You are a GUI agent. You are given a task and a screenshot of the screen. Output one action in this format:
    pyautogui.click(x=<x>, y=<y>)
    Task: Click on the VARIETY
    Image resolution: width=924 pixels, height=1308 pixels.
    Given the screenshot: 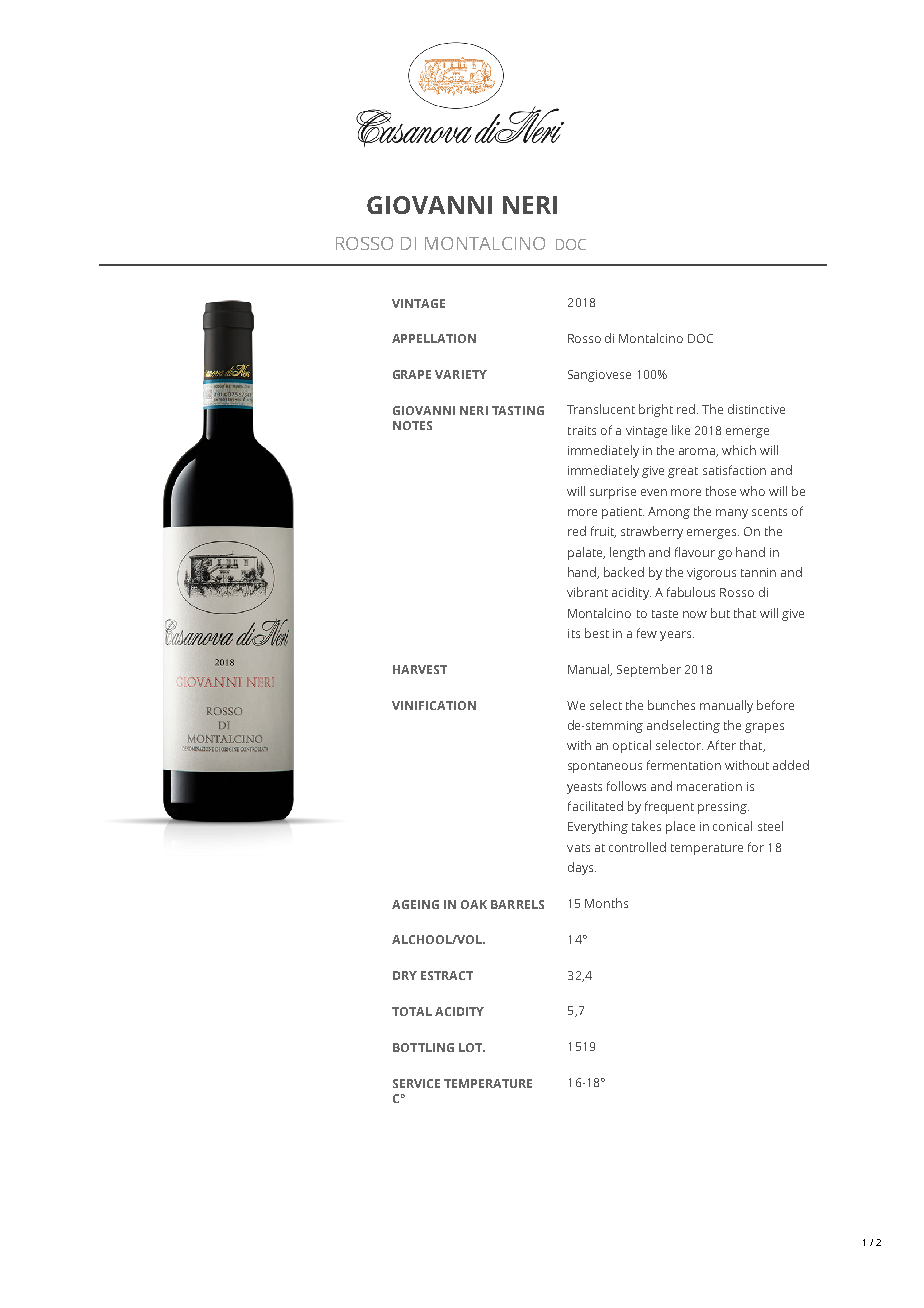 What is the action you would take?
    pyautogui.click(x=461, y=374)
